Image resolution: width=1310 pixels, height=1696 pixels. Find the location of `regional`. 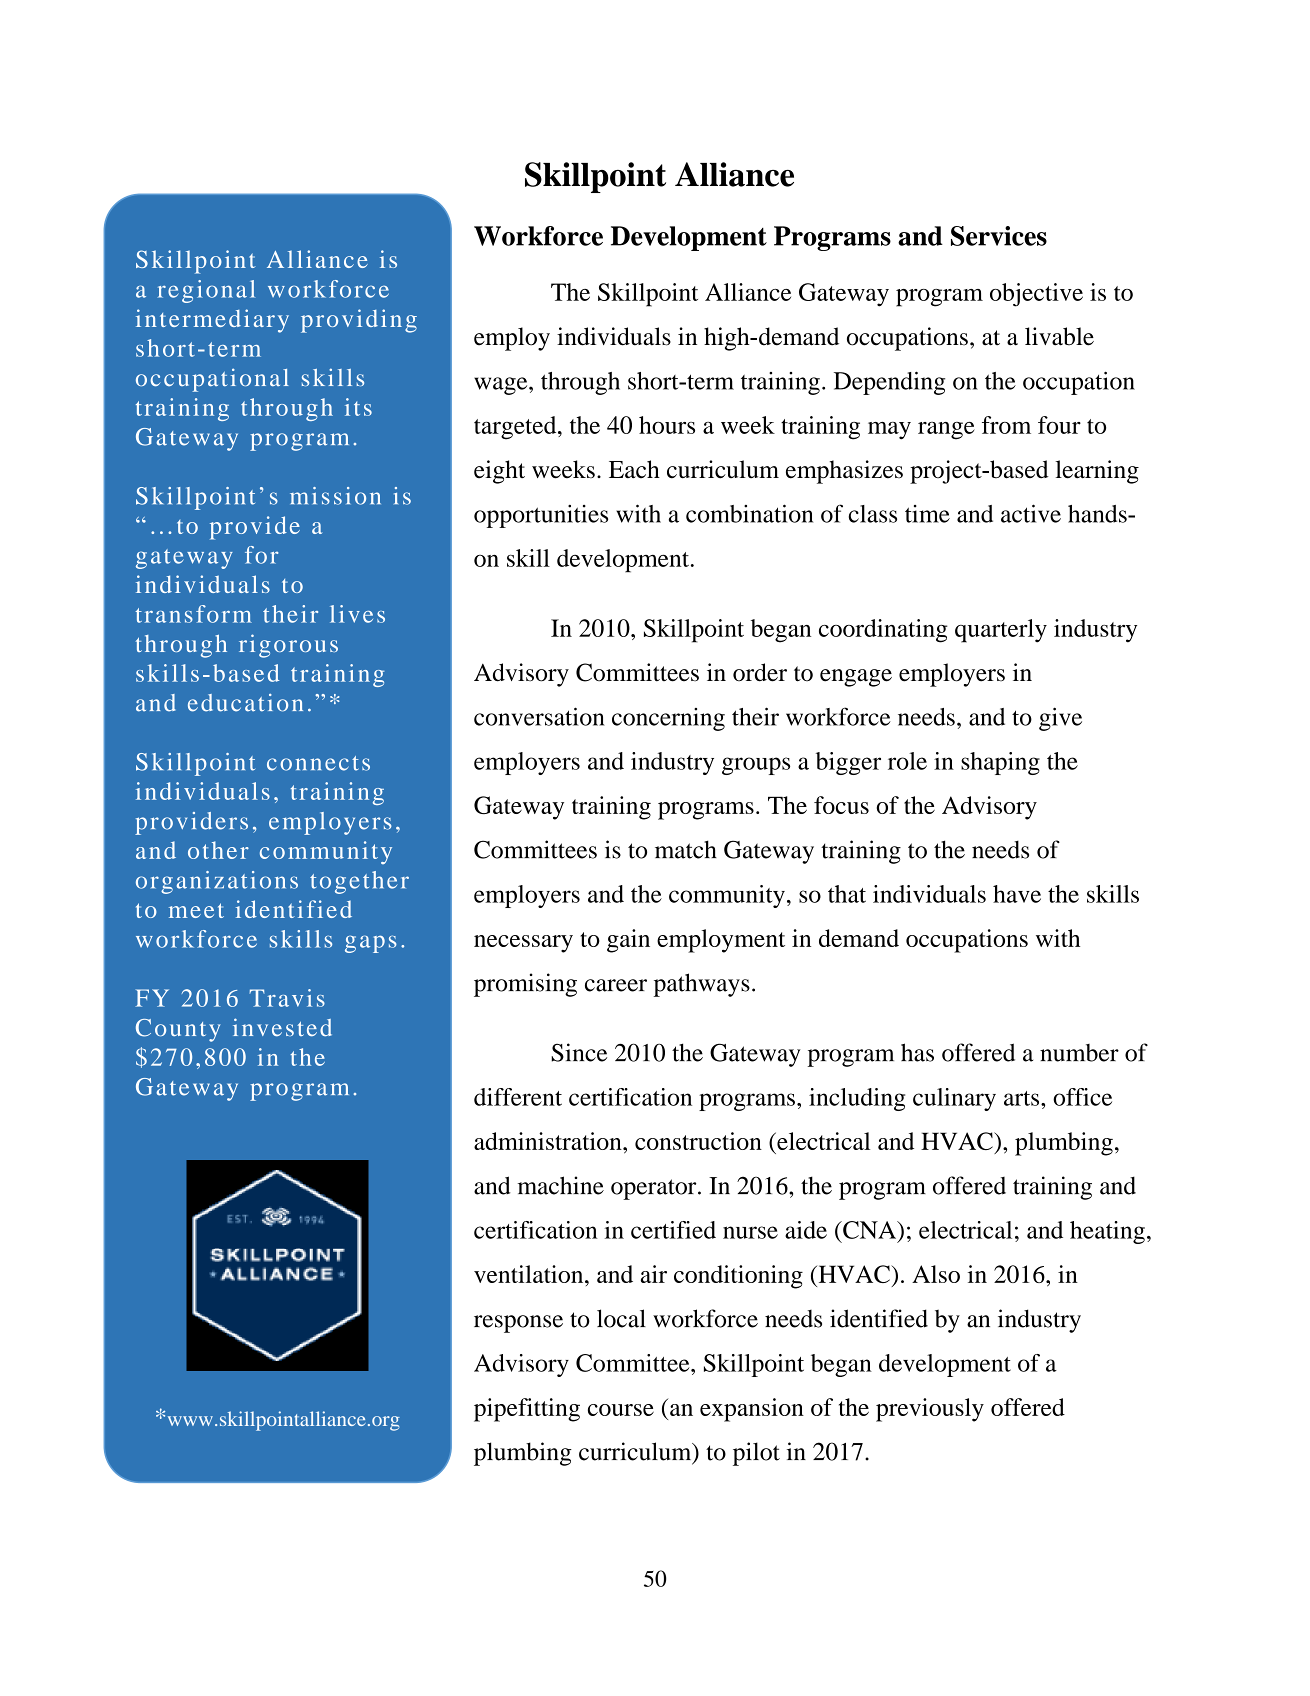

regional is located at coordinates (206, 291).
